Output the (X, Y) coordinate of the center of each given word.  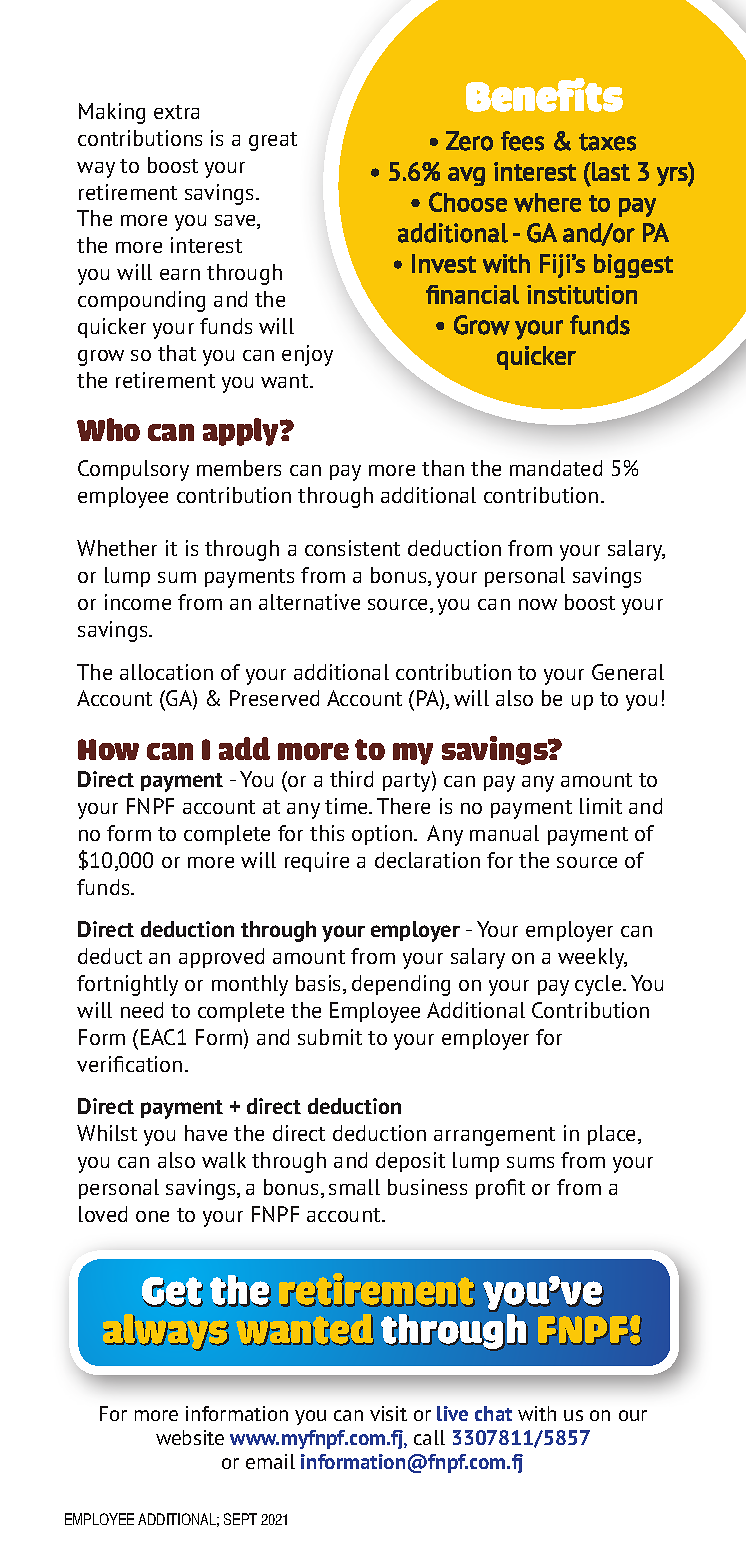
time (347, 806)
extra (176, 112)
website (190, 1437)
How (108, 749)
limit (601, 806)
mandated (556, 468)
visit (388, 1413)
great (273, 141)
